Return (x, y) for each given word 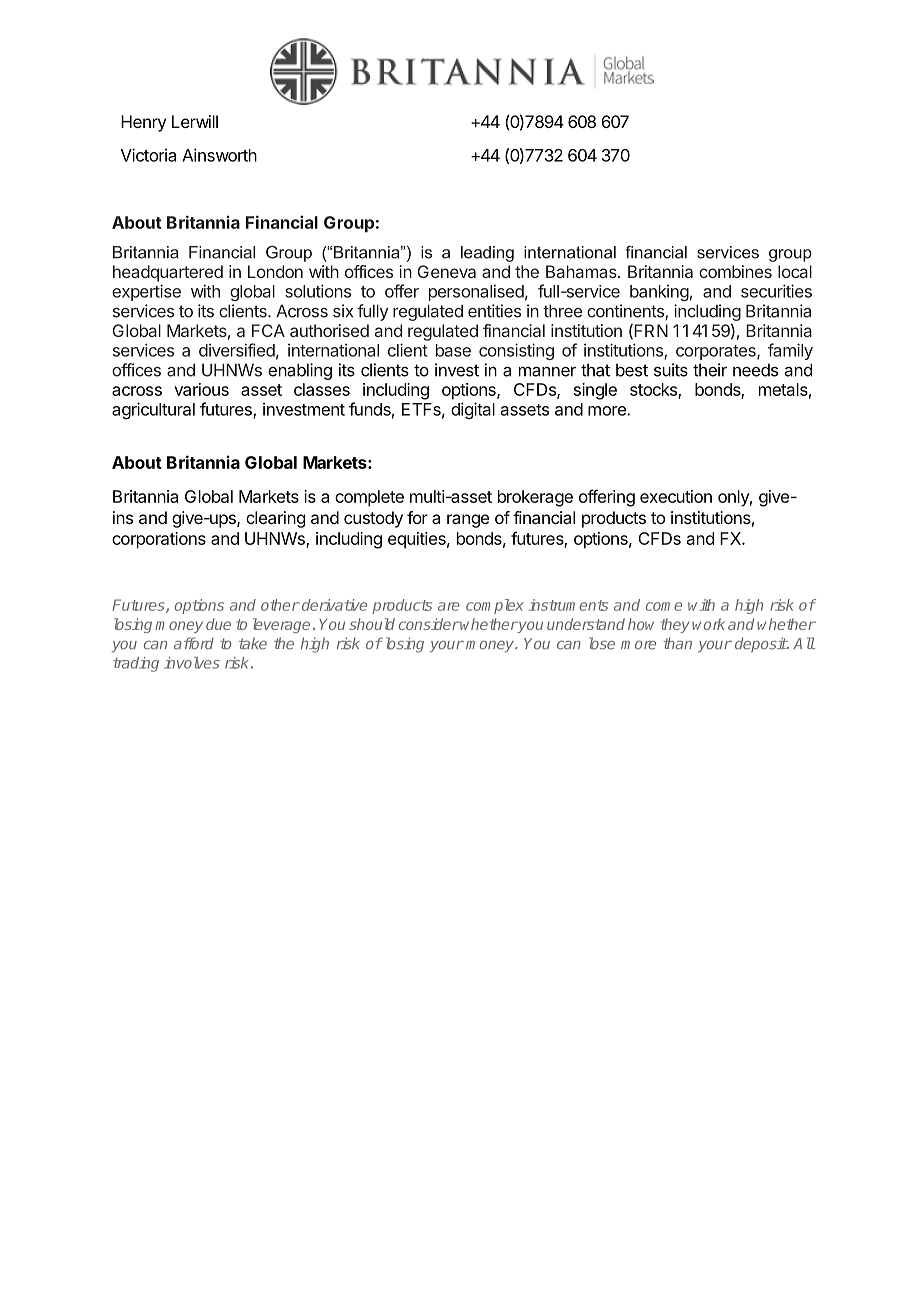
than (677, 643)
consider (429, 624)
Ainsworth (219, 155)
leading (487, 254)
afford (194, 643)
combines (735, 271)
